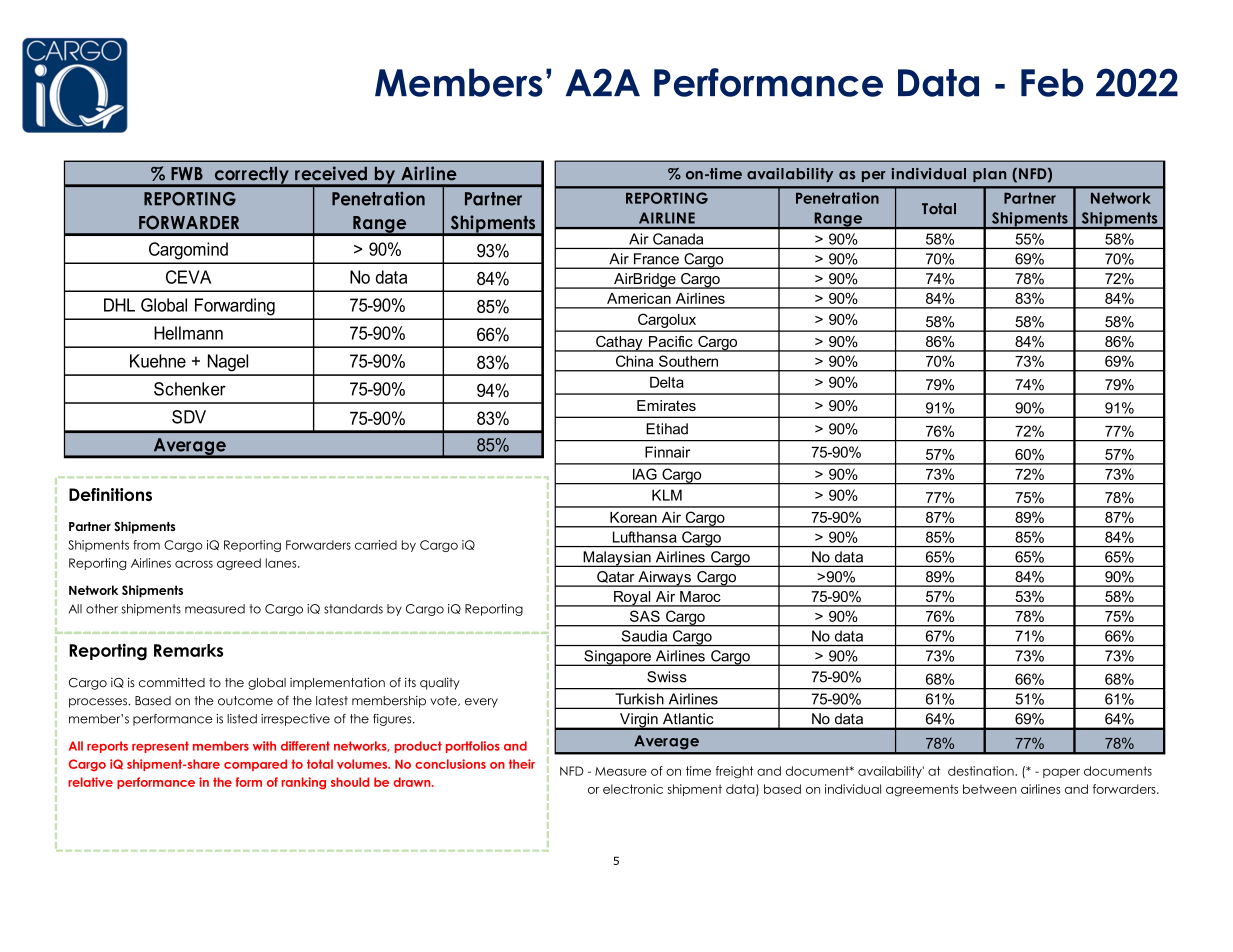  I want to click on Airways, so click(664, 579).
